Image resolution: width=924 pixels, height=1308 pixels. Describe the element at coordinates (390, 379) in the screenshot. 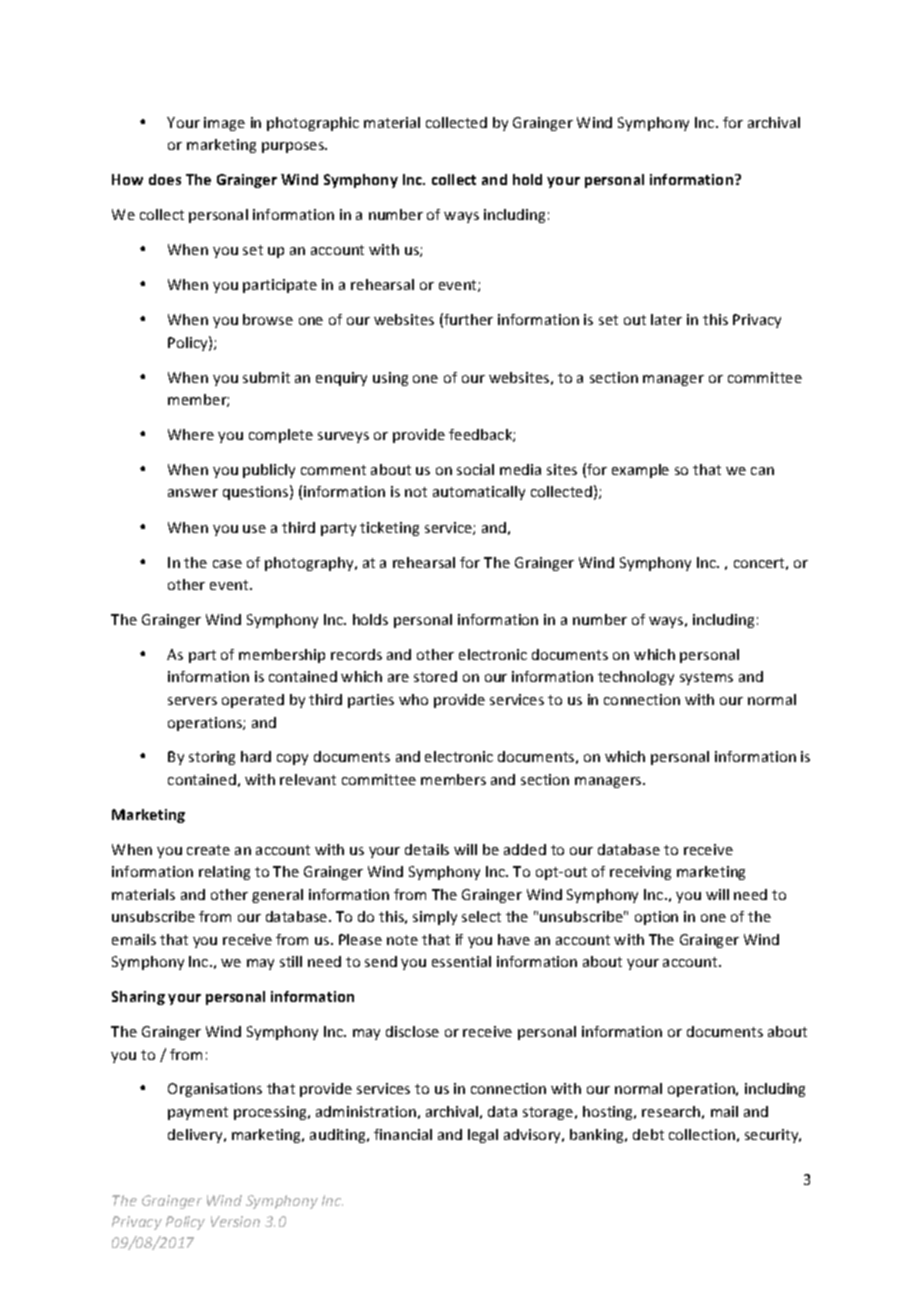

I see `using` at that location.
